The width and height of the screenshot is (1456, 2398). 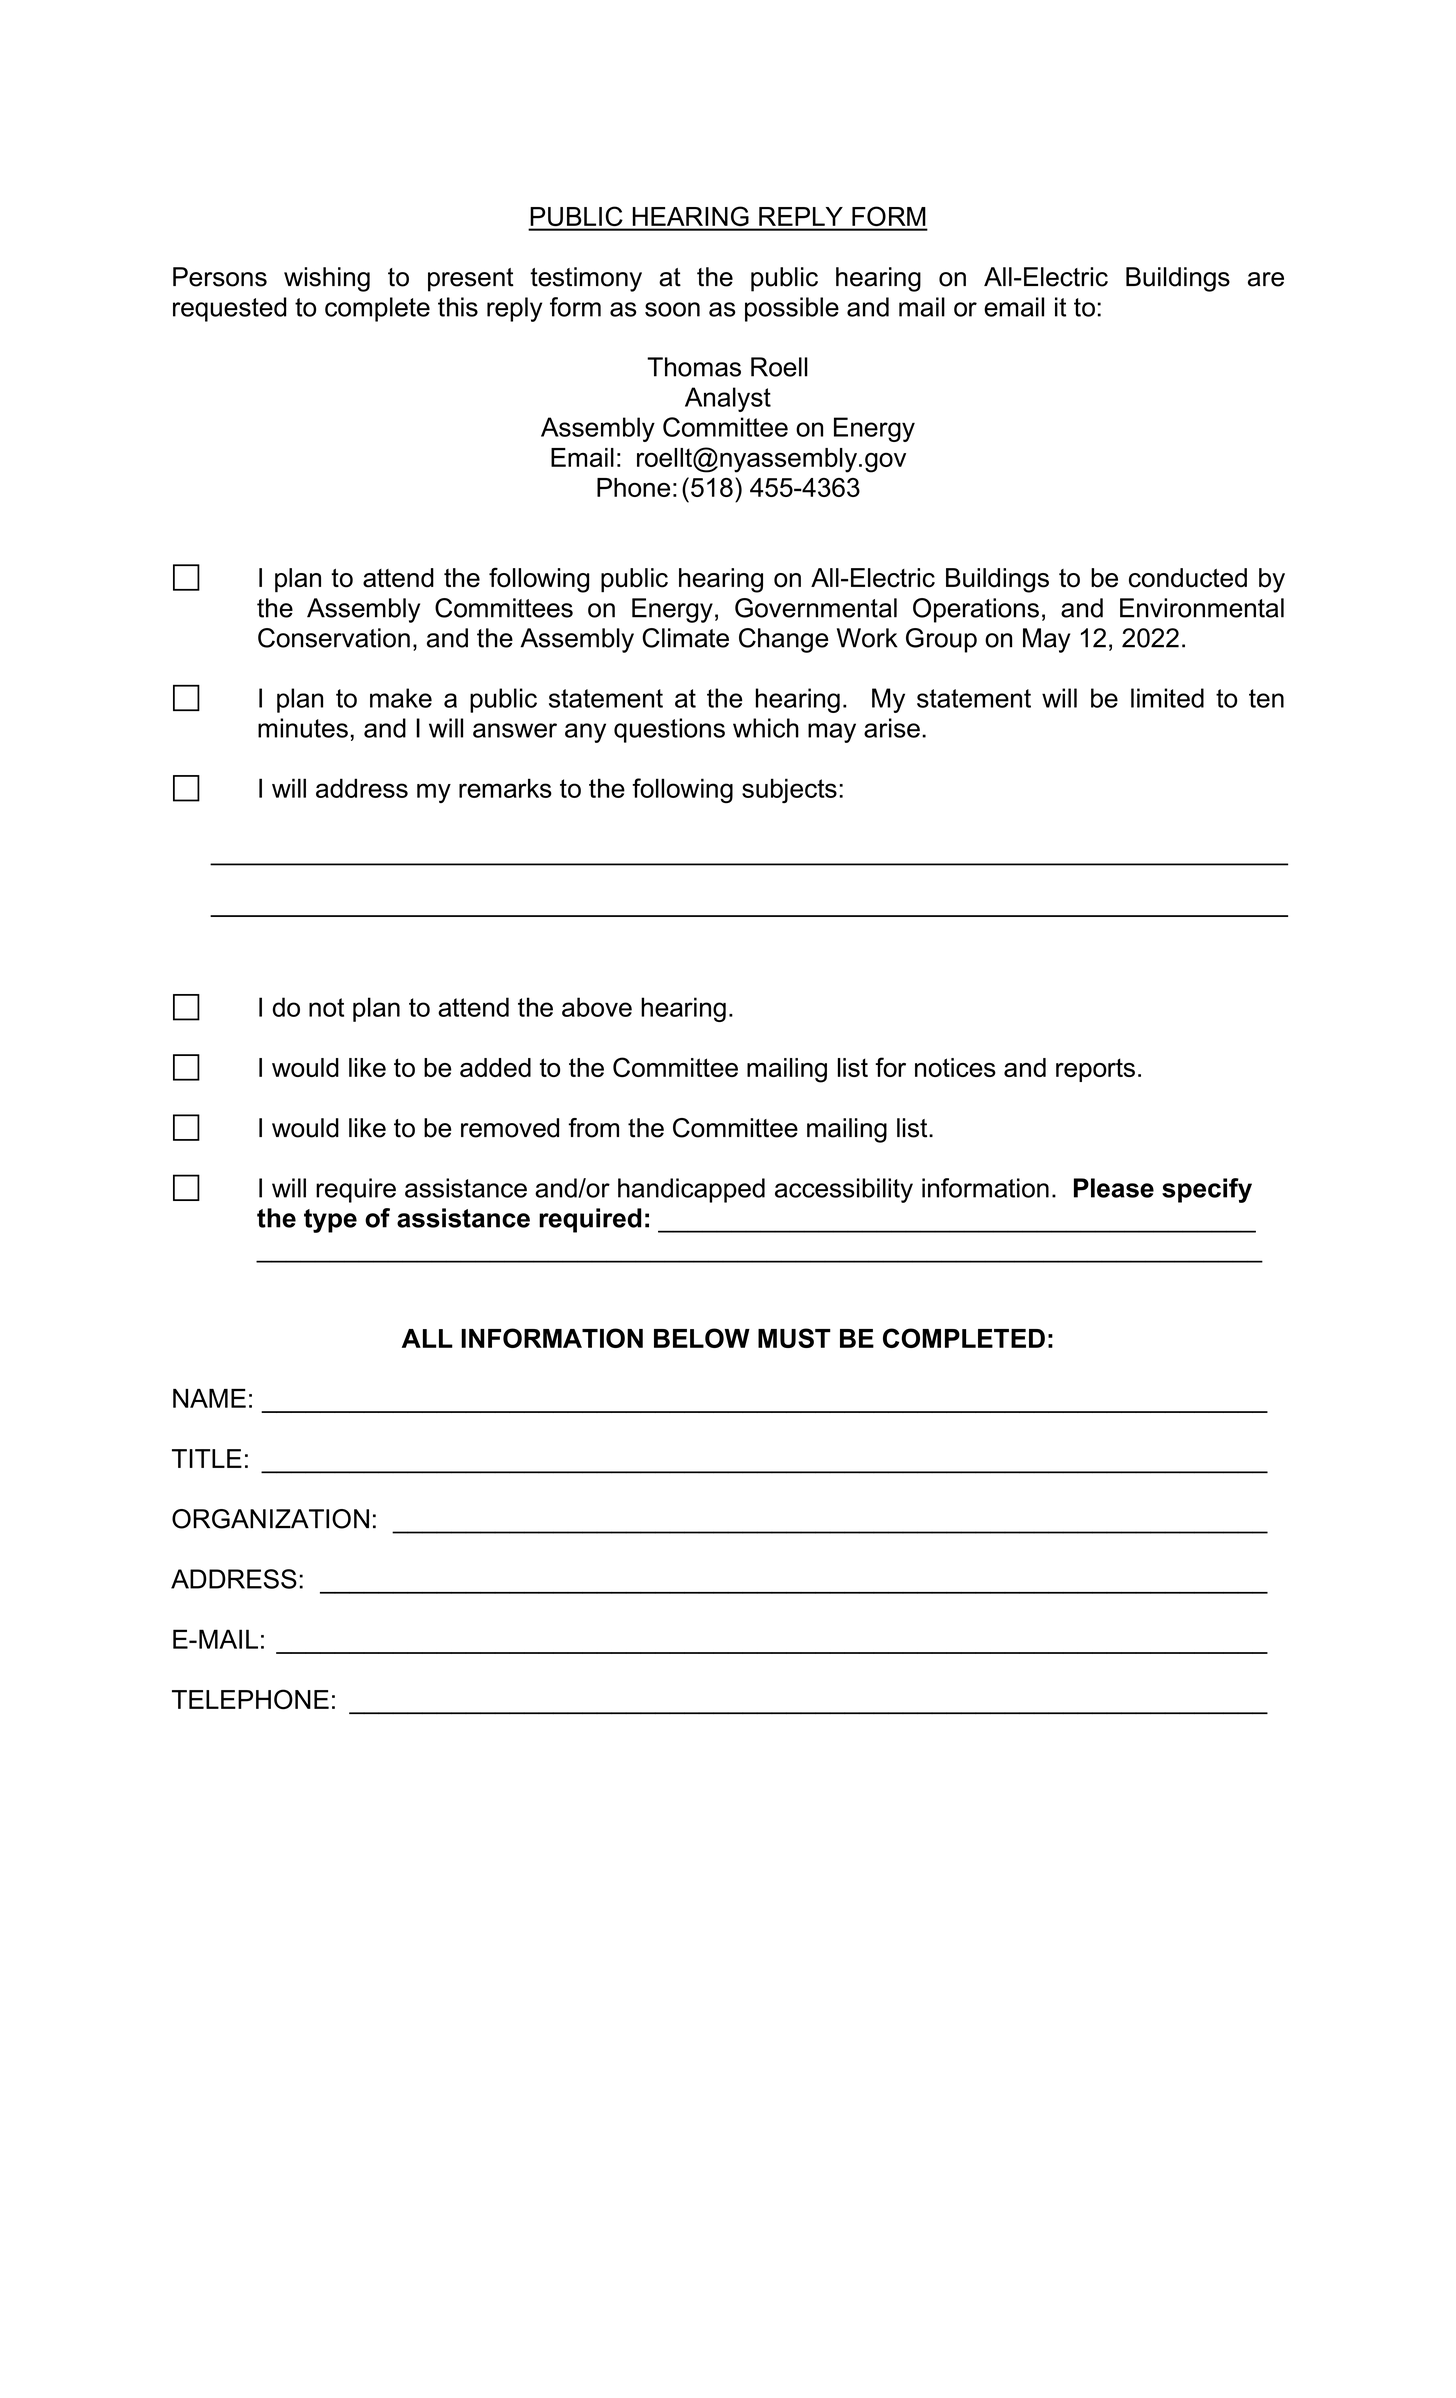 What do you see at coordinates (789, 790) in the screenshot?
I see `subjects` at bounding box center [789, 790].
